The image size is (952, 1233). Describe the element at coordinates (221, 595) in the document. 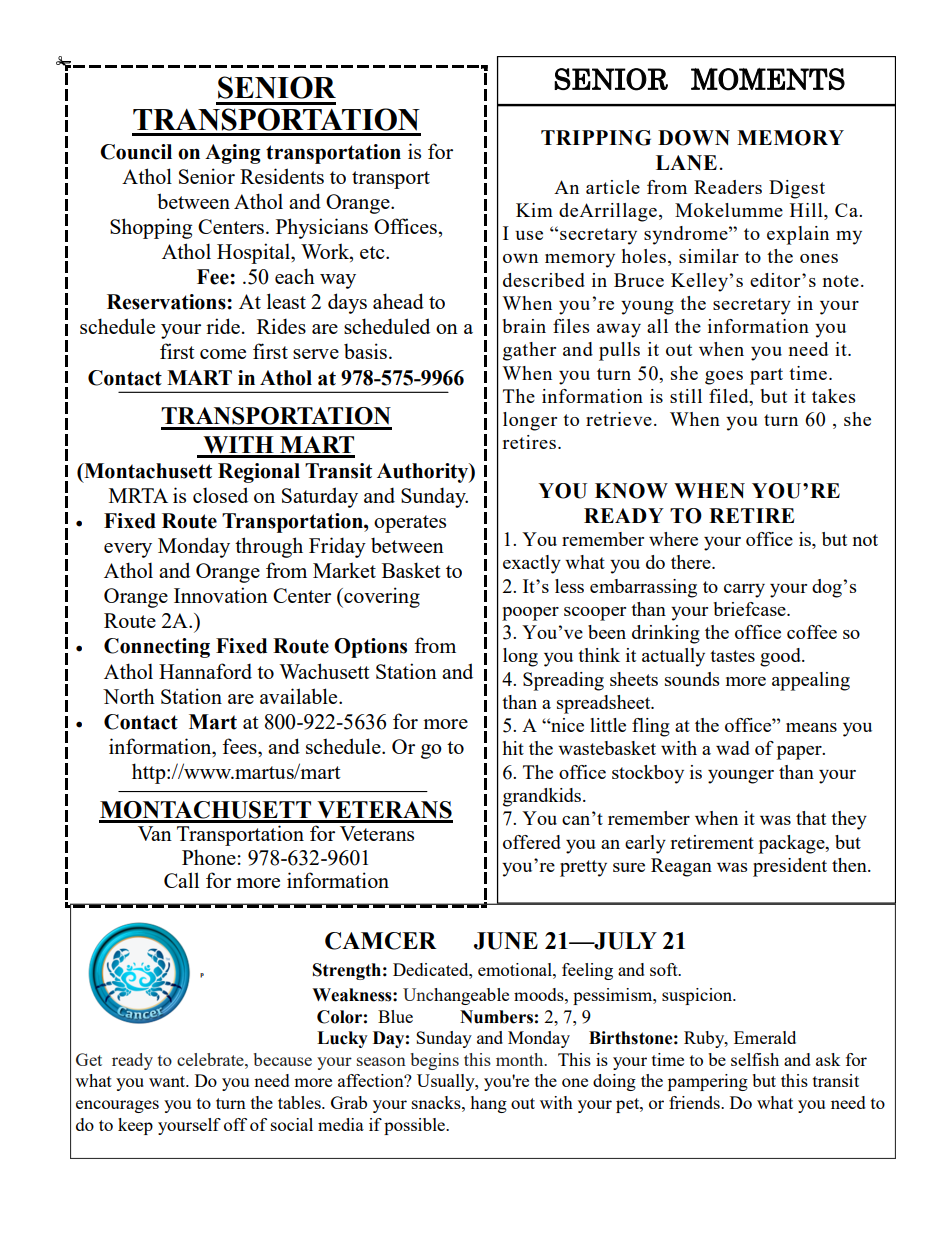

I see `Innovation` at that location.
